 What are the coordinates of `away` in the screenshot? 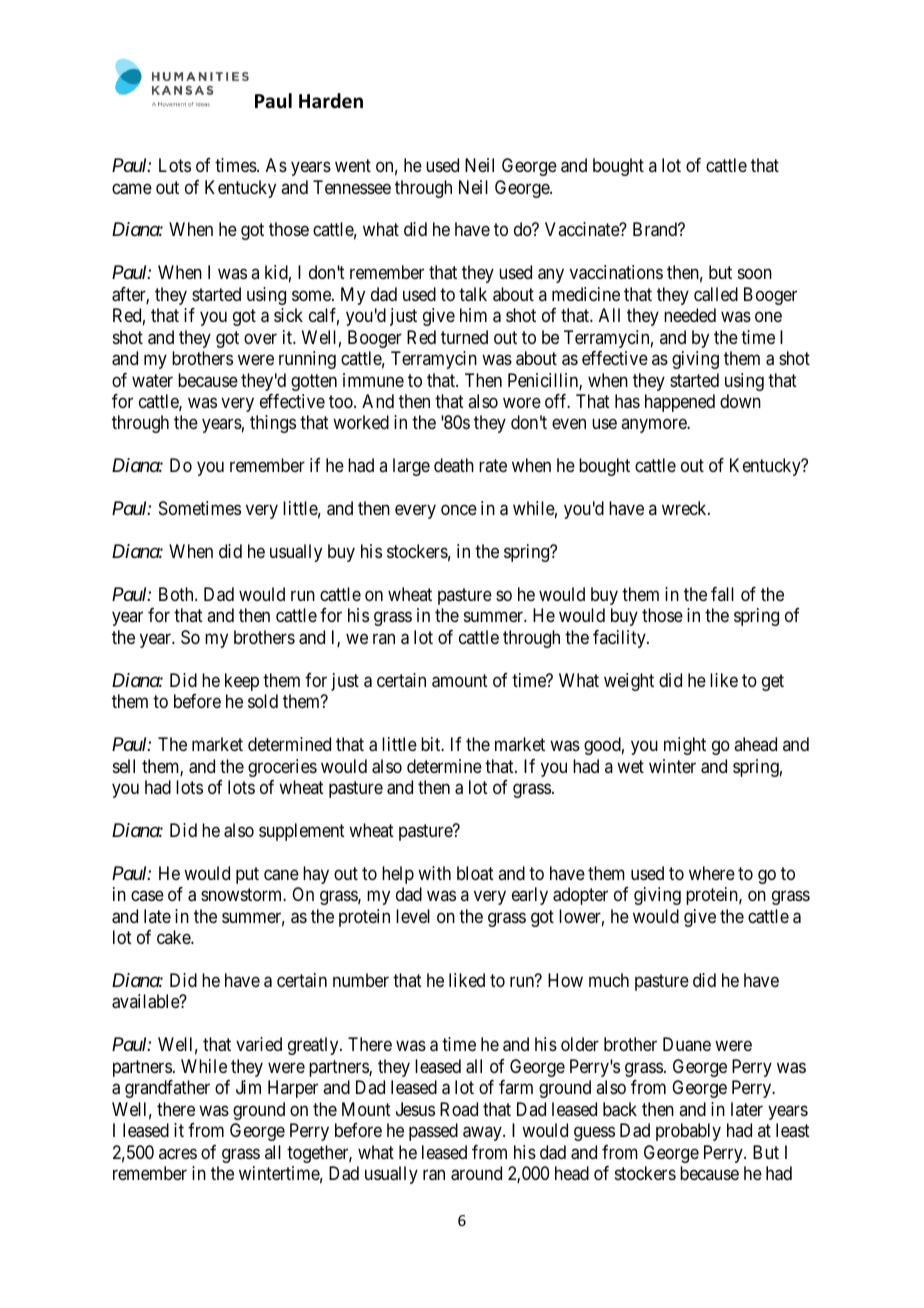 It's located at (483, 1134).
